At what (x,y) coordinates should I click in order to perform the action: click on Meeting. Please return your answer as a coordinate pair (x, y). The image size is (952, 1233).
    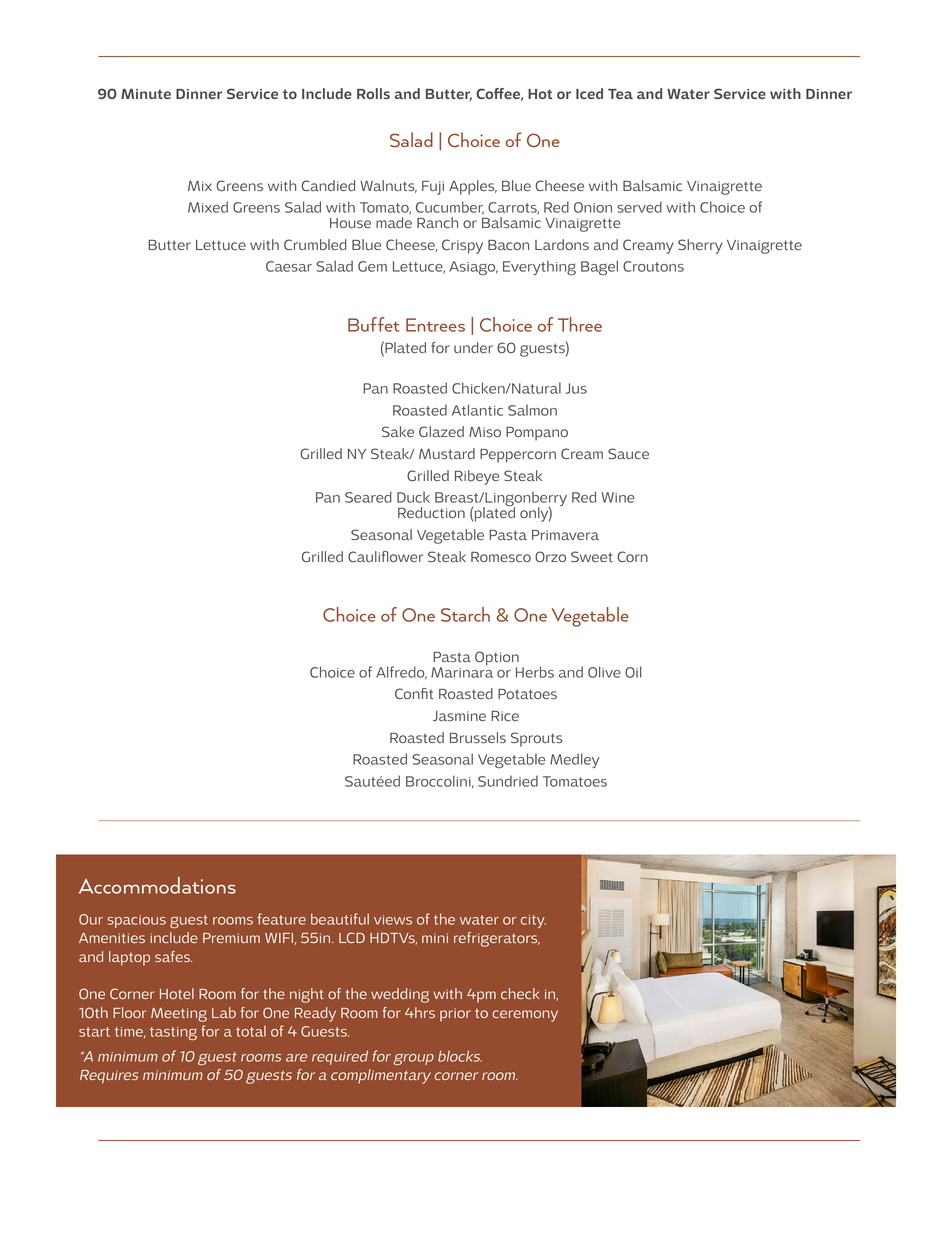
    Looking at the image, I should click on (179, 1015).
